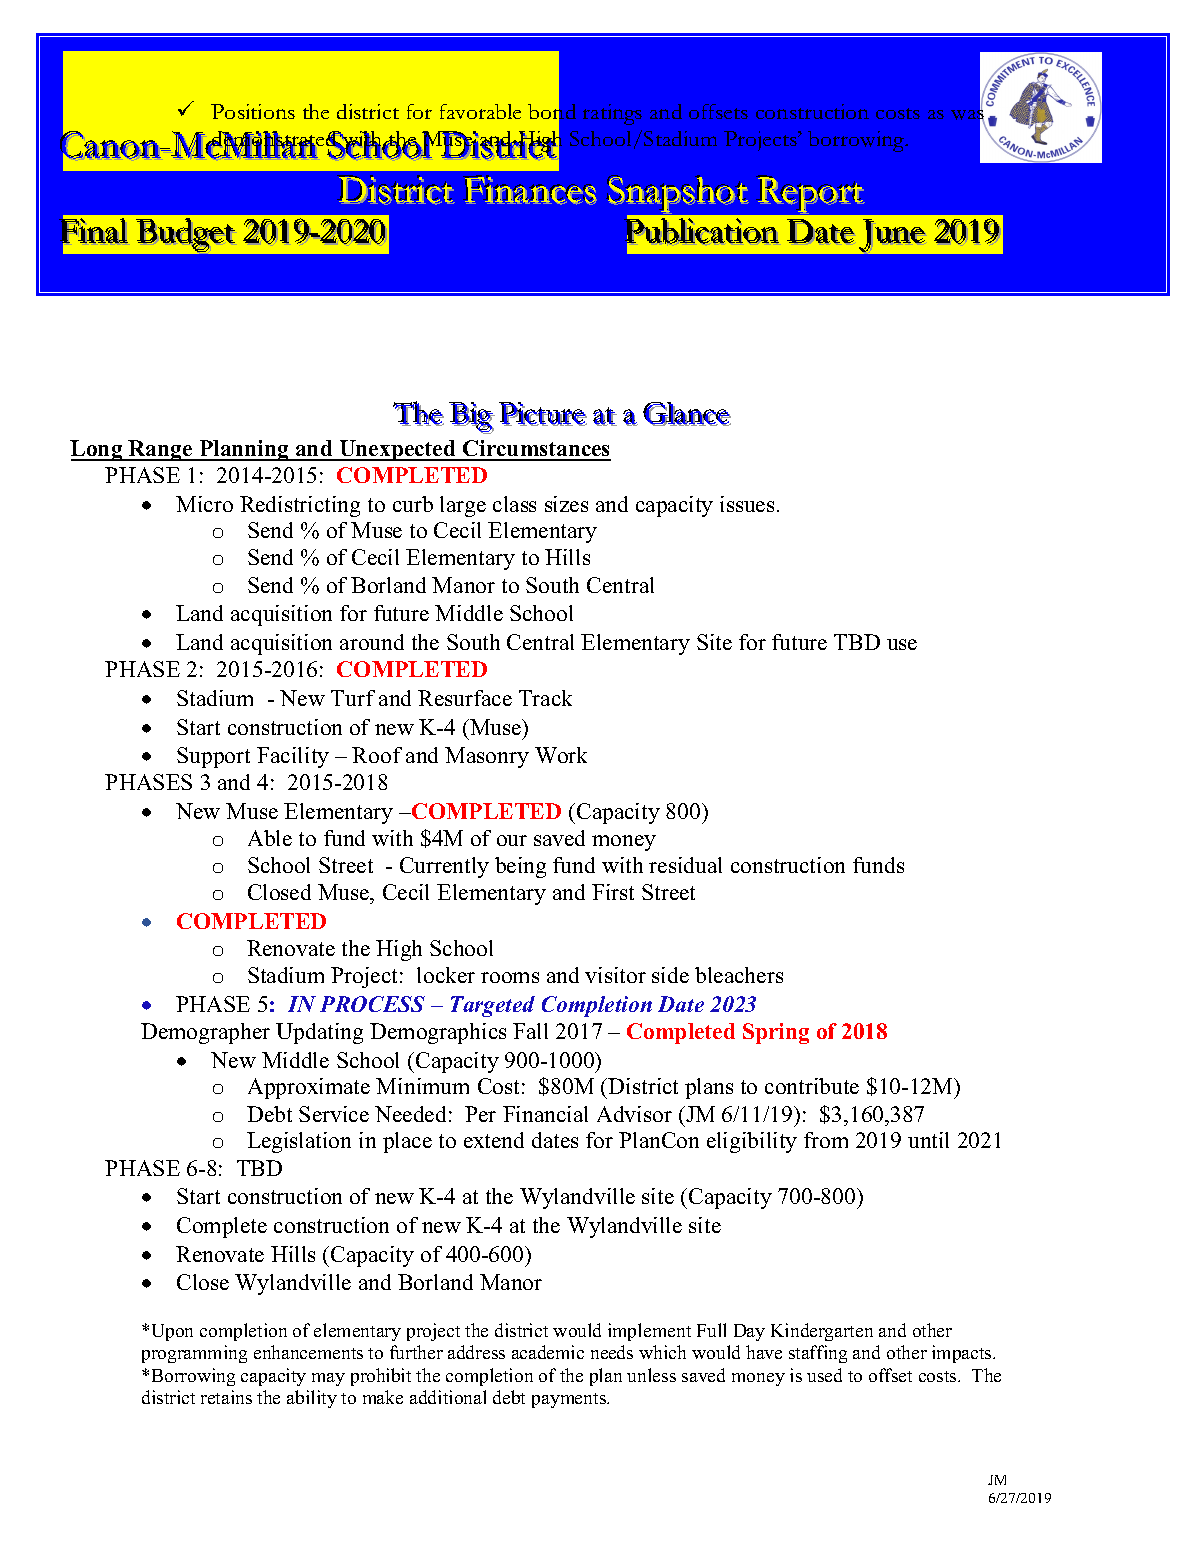  What do you see at coordinates (194, 1354) in the page?
I see `programming` at bounding box center [194, 1354].
